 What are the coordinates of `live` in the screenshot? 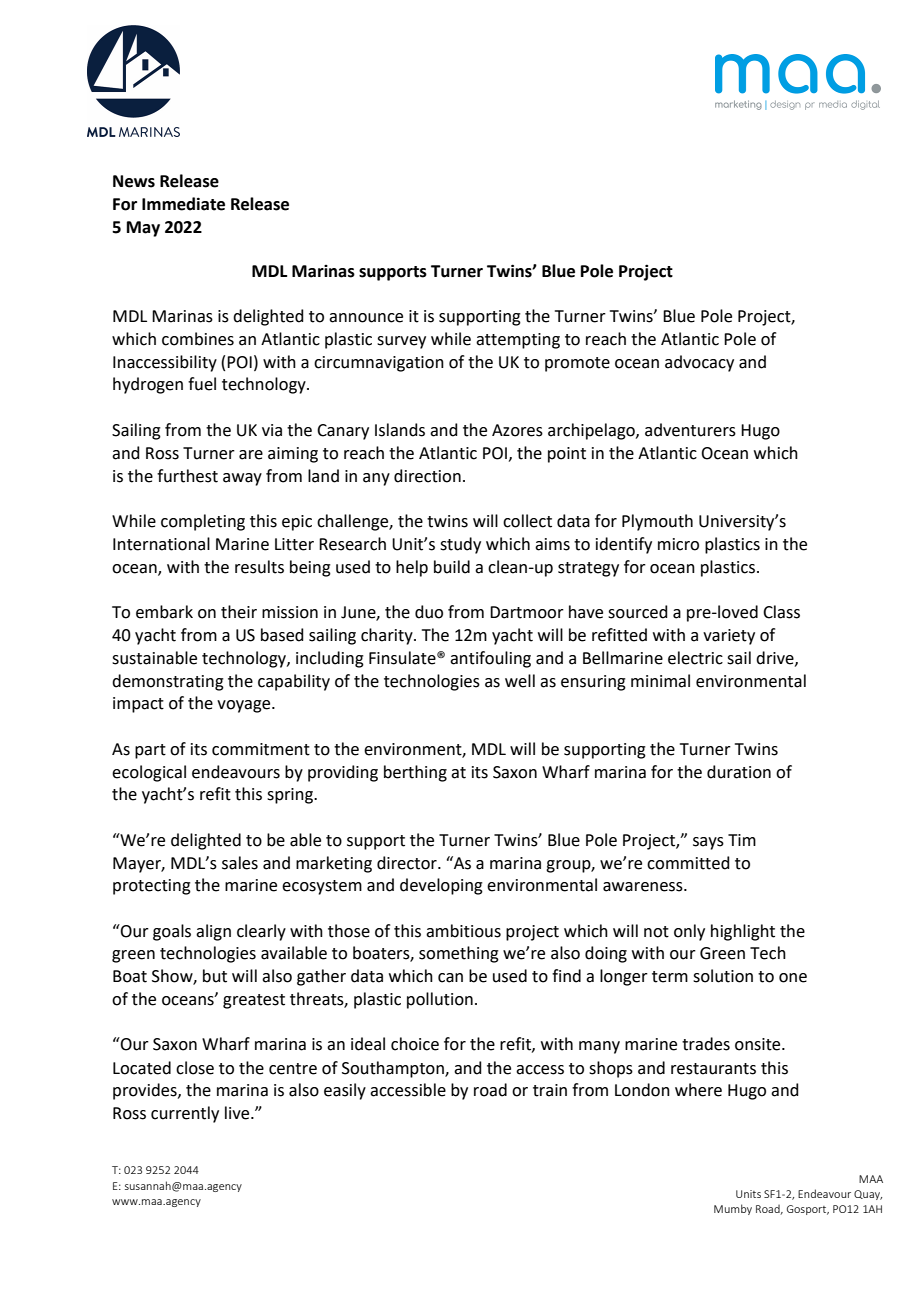 It's located at (238, 1113).
